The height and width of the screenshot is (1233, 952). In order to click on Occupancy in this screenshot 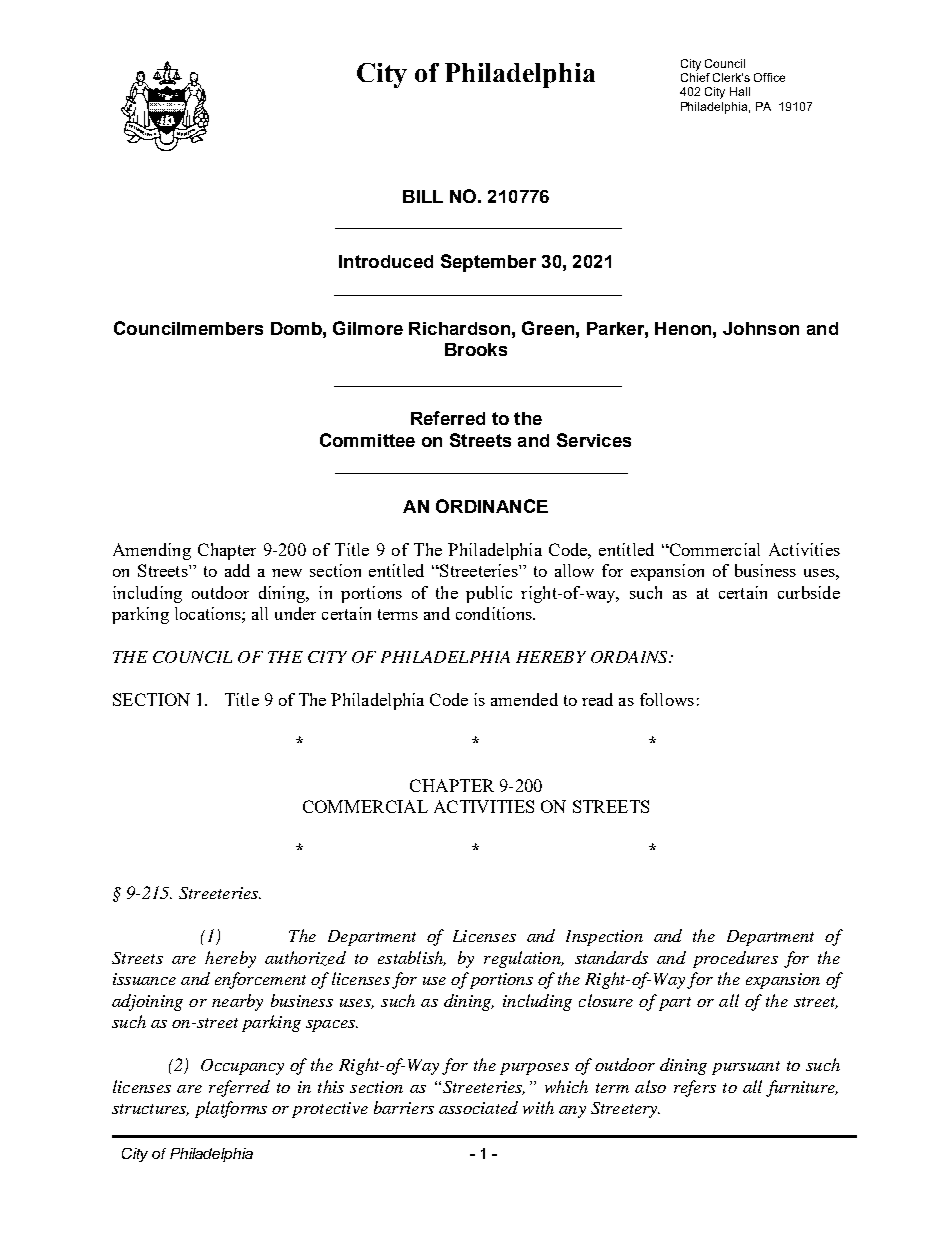, I will do `click(242, 1067)`.
